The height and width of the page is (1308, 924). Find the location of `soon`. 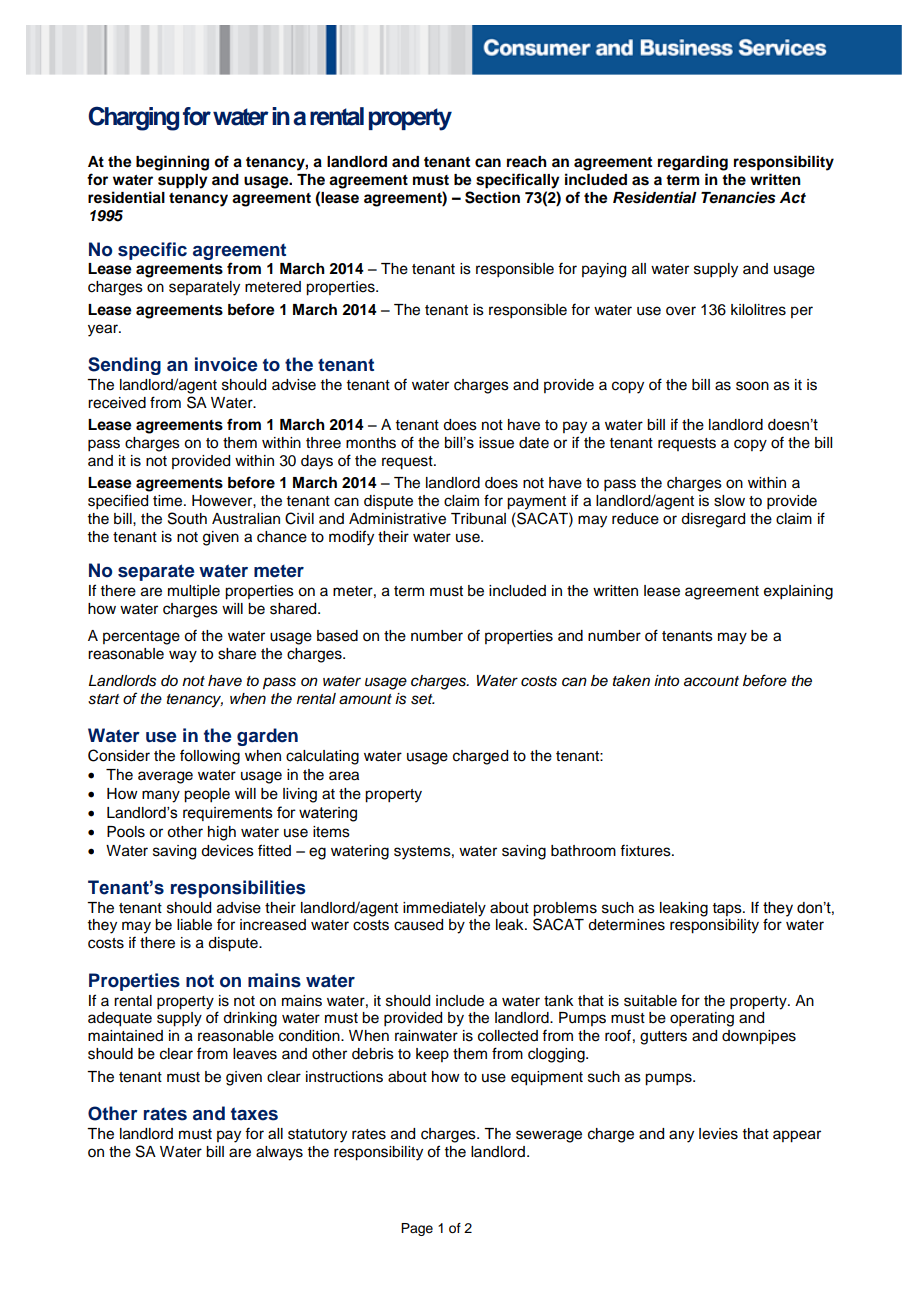

soon is located at coordinates (752, 386).
